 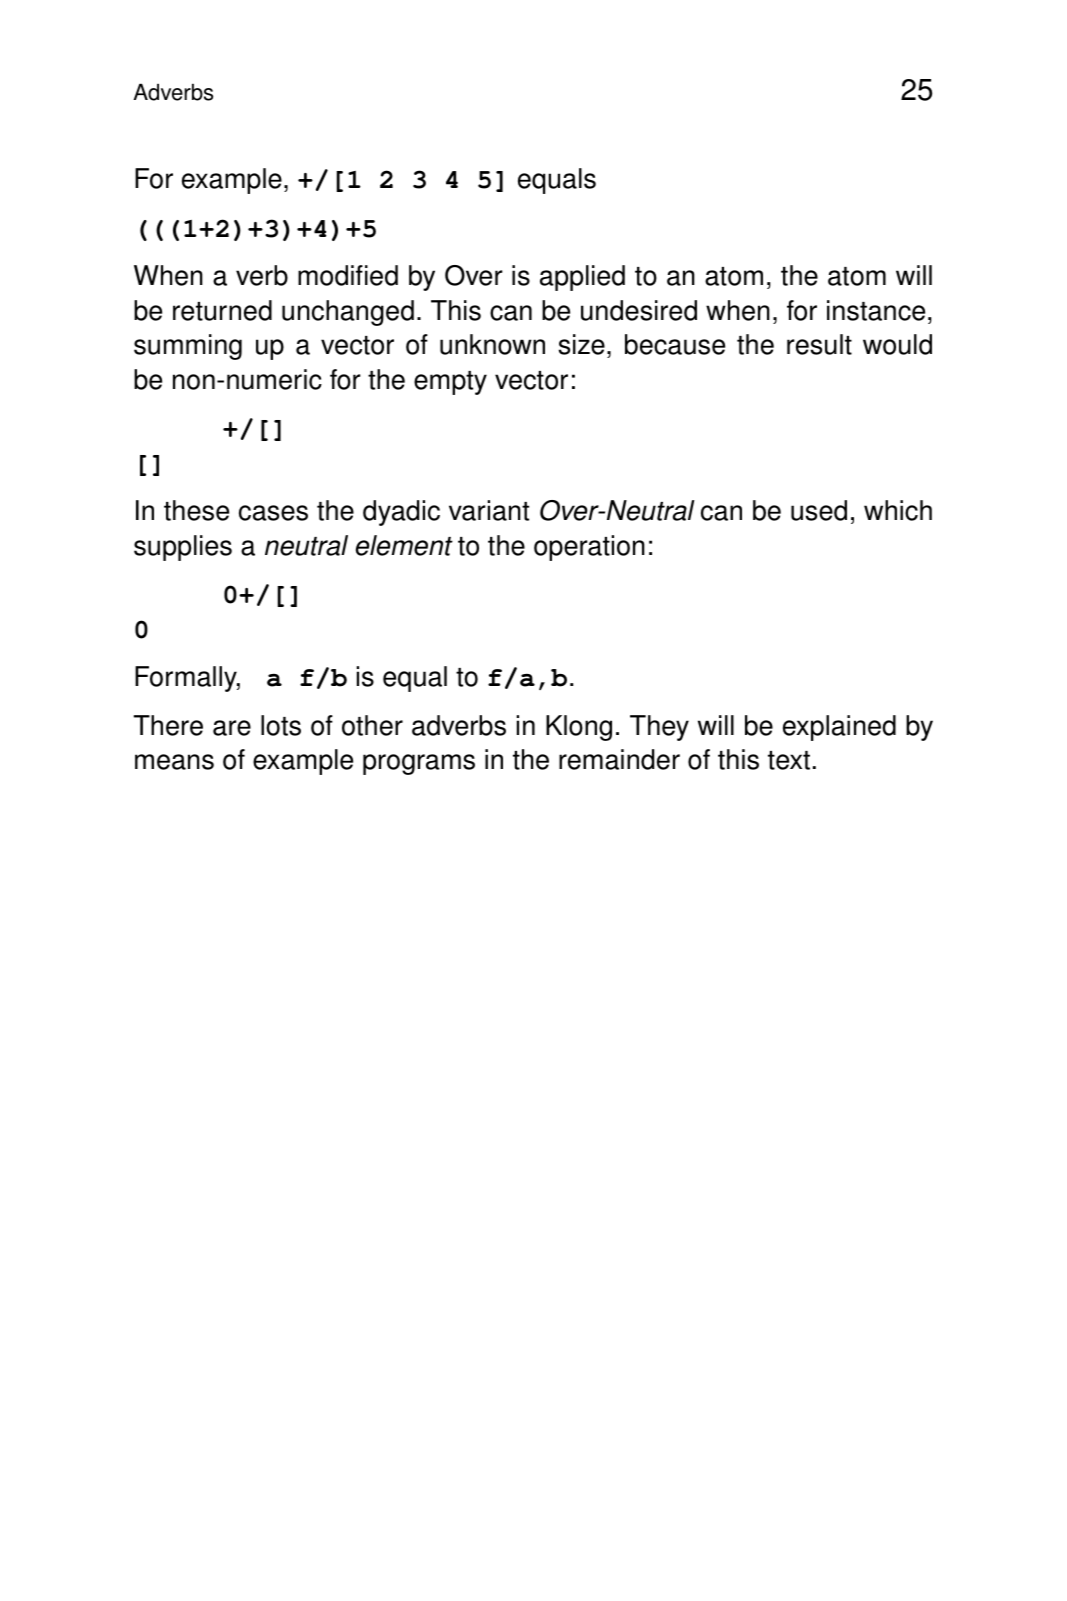 What do you see at coordinates (589, 548) in the screenshot?
I see `operation` at bounding box center [589, 548].
